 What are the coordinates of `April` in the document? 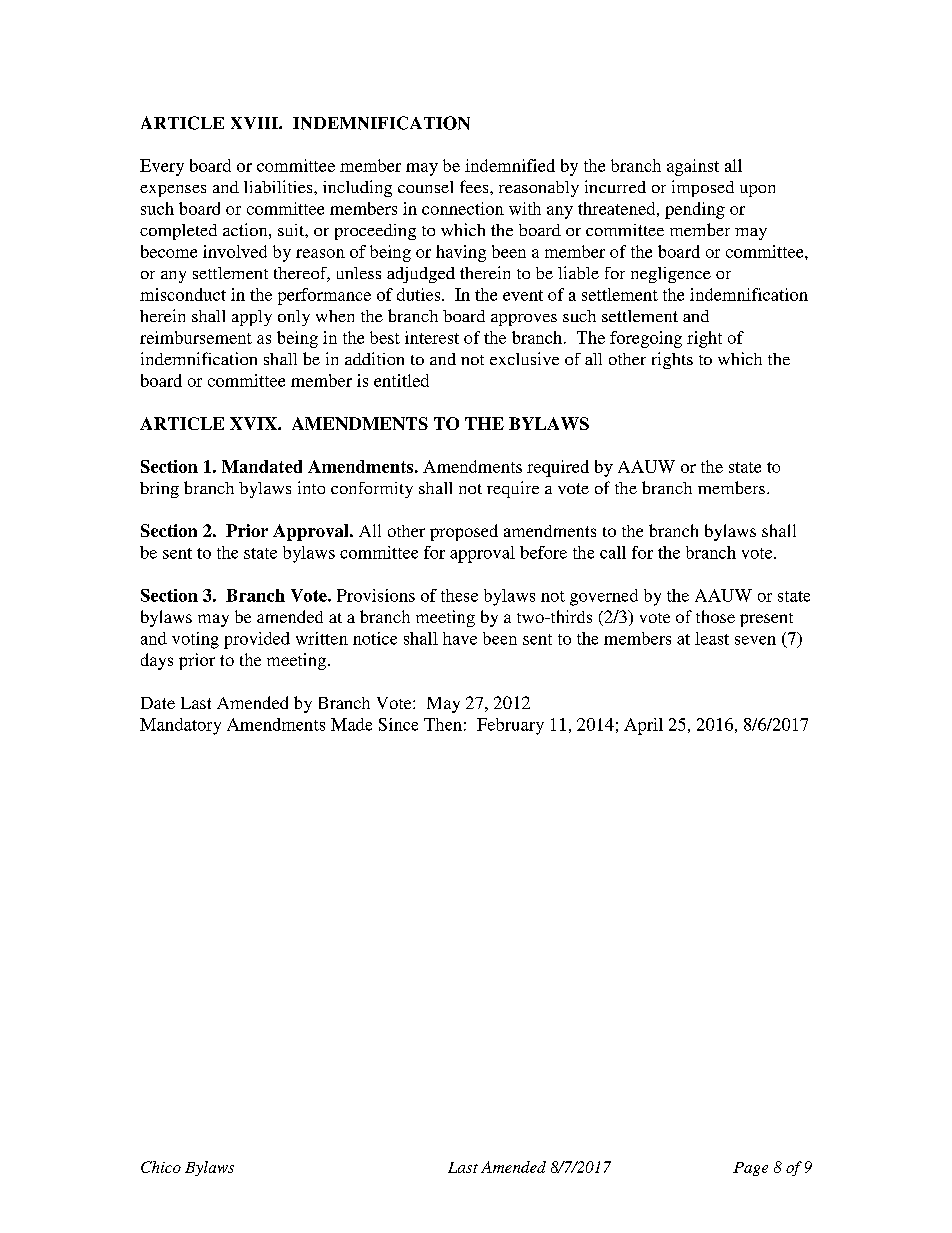 It's located at (643, 726).
